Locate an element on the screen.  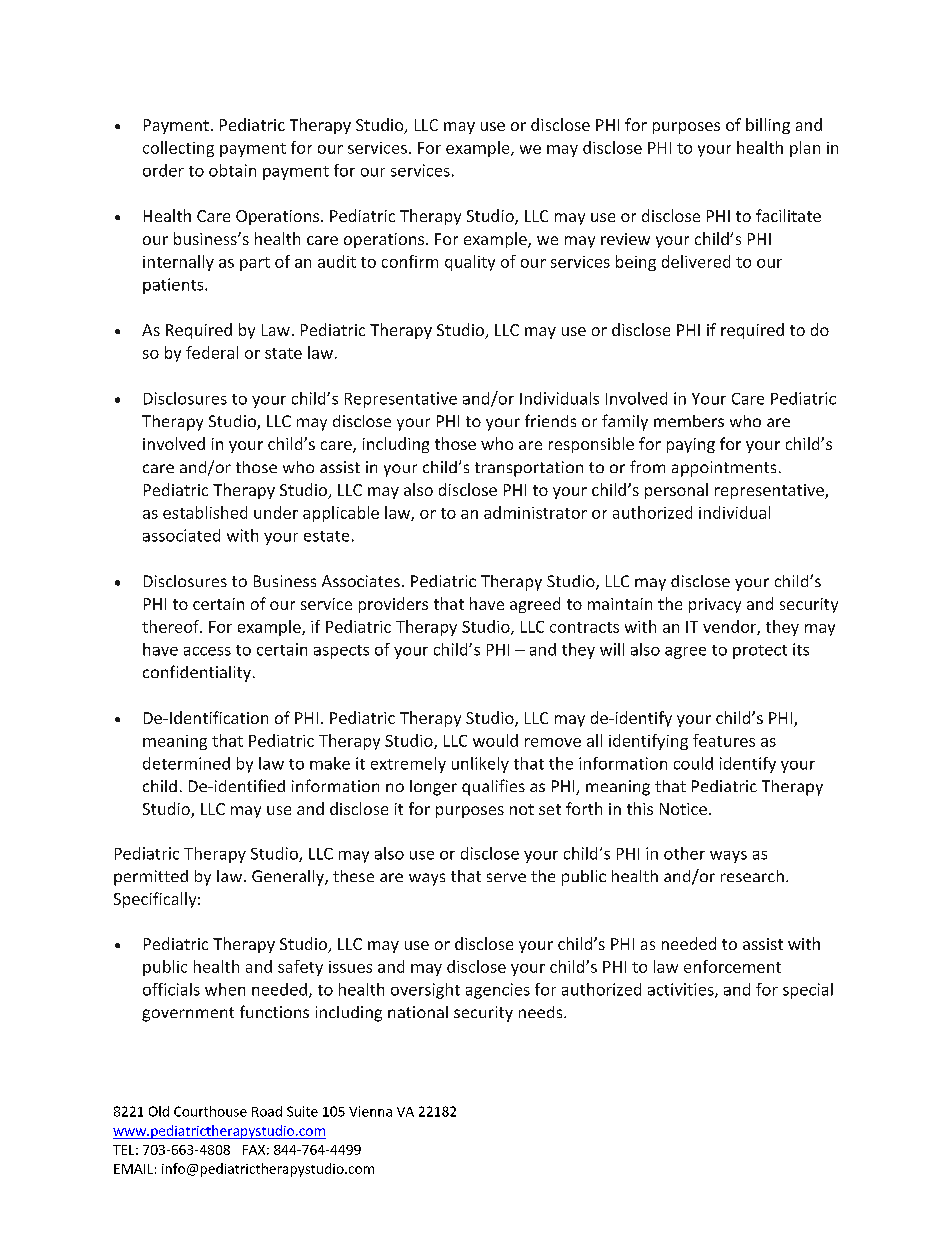
transportation is located at coordinates (529, 469).
